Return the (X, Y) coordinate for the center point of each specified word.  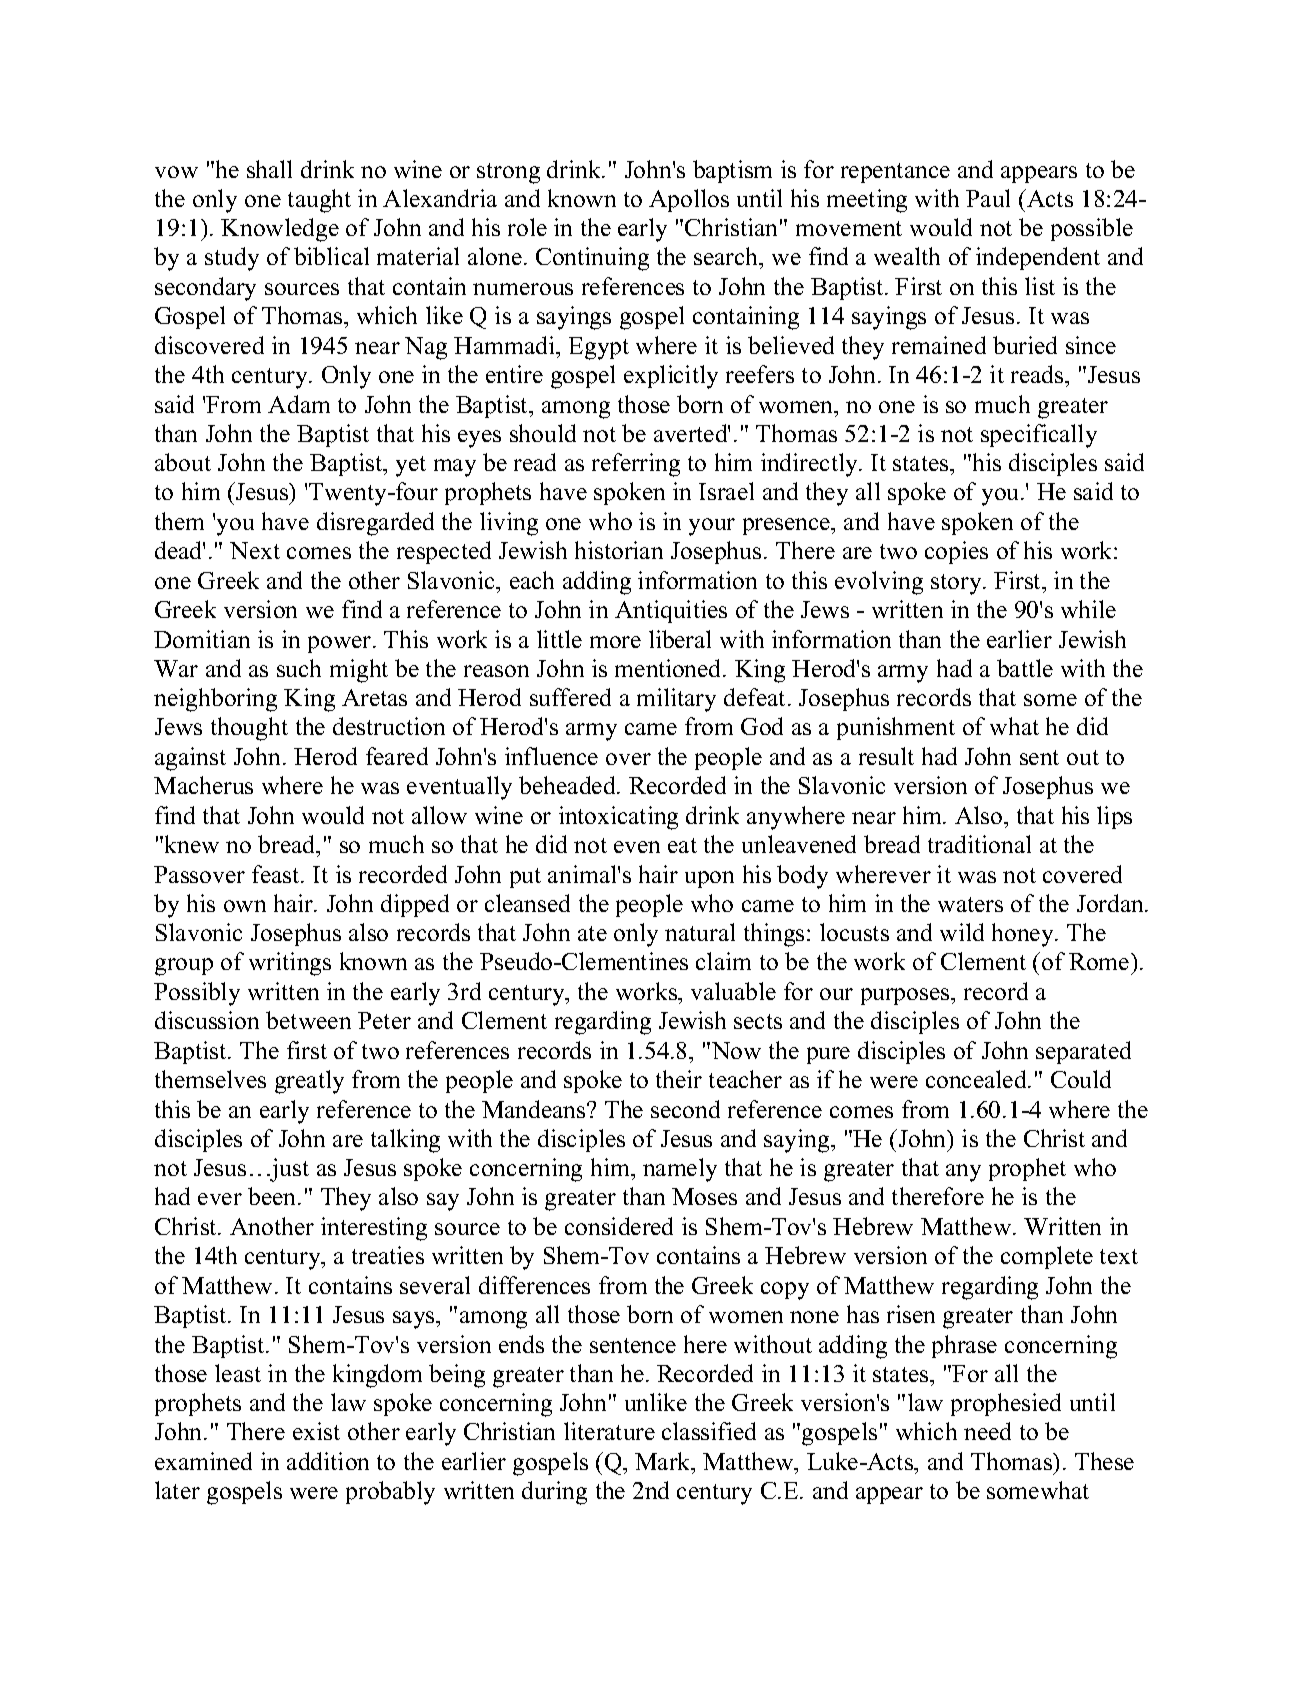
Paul (988, 198)
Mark (664, 1461)
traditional (979, 844)
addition (328, 1461)
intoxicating (618, 818)
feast (277, 874)
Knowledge (280, 230)
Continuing (592, 259)
